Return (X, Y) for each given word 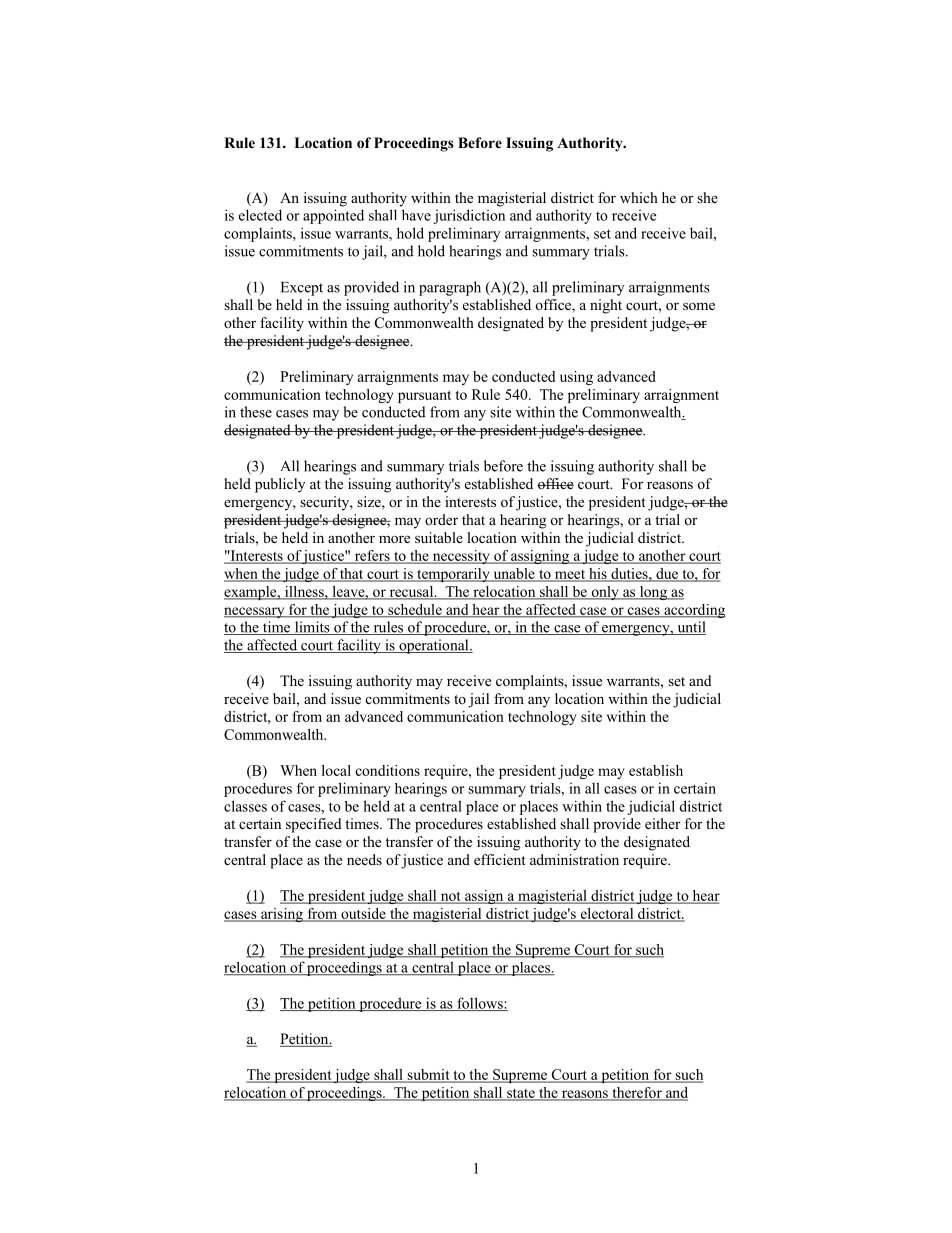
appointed (333, 216)
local (336, 770)
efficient (500, 859)
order (441, 519)
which (639, 197)
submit (428, 1075)
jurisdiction (469, 216)
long (653, 593)
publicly (280, 485)
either (663, 823)
